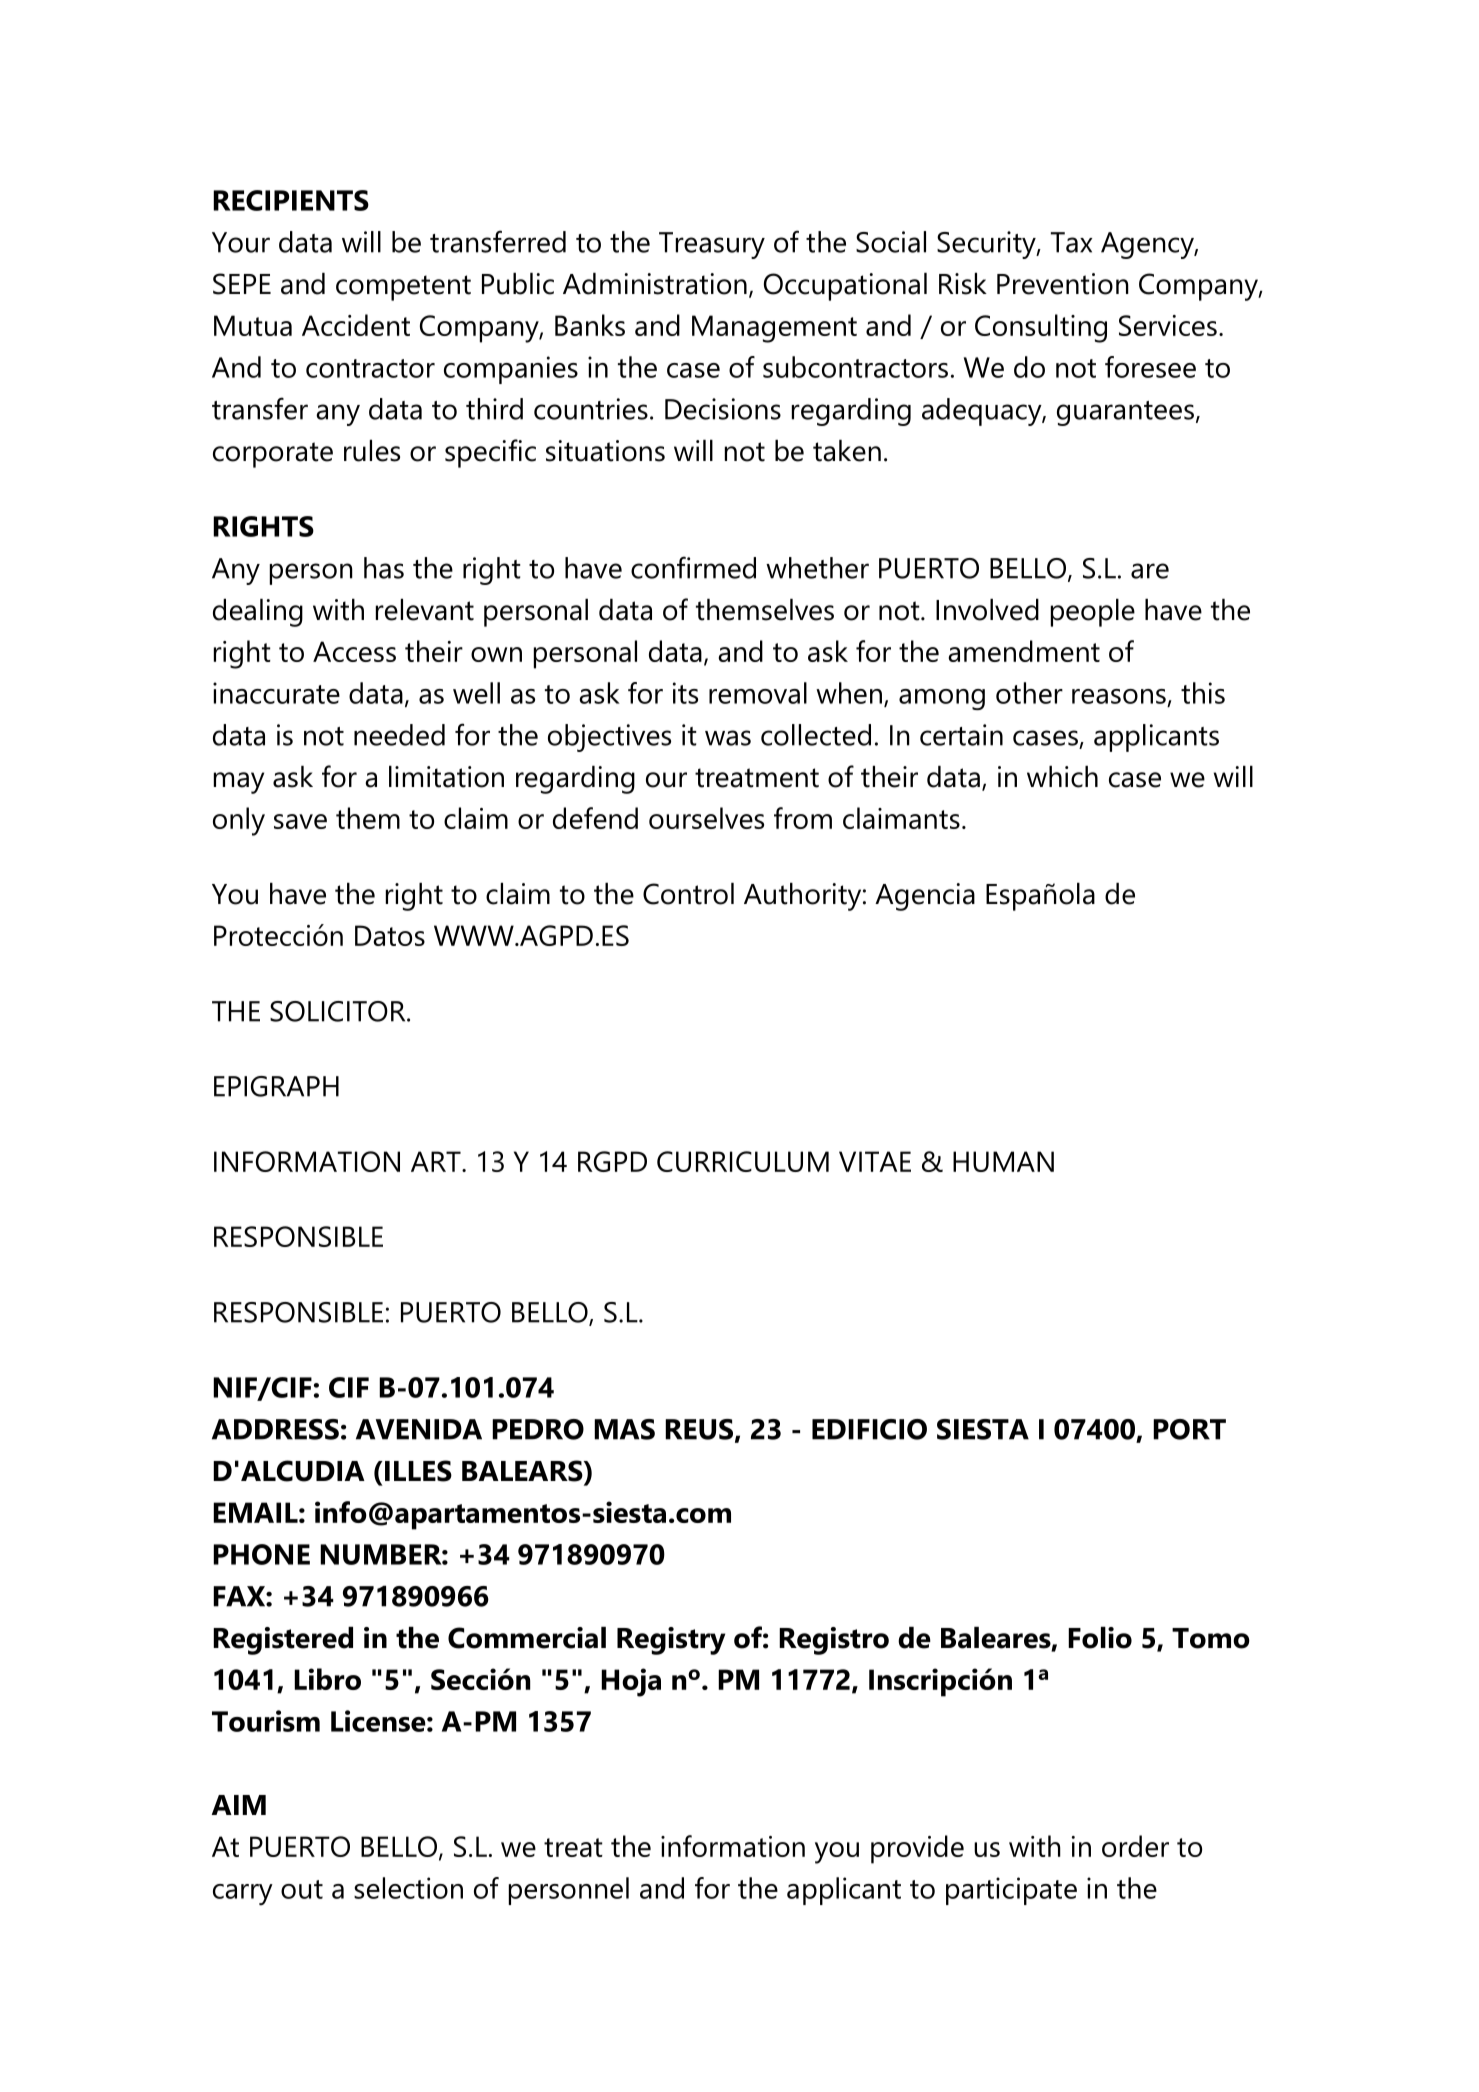  What do you see at coordinates (706, 818) in the screenshot?
I see `ourselves` at bounding box center [706, 818].
